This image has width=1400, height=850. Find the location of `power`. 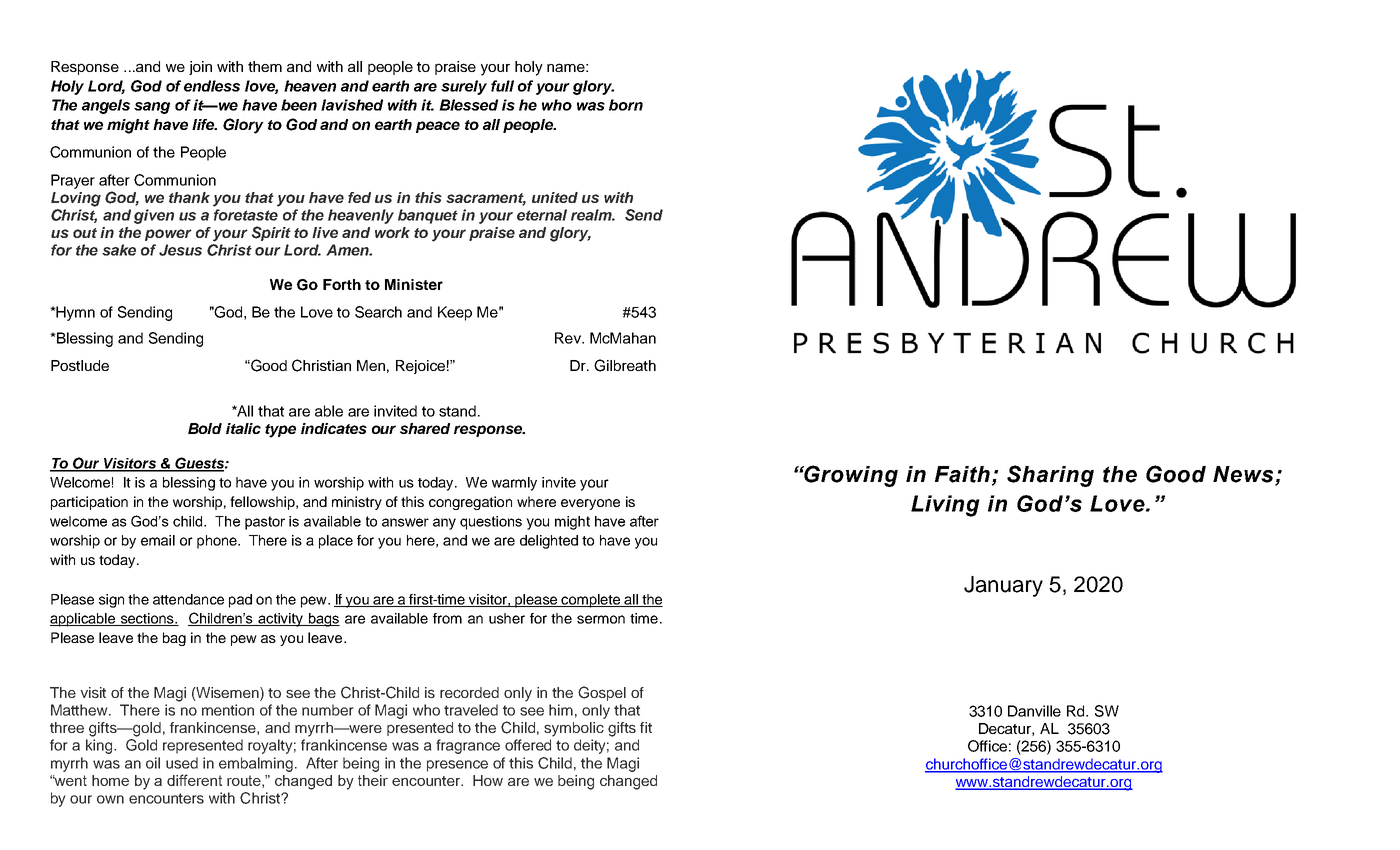

power is located at coordinates (168, 235).
